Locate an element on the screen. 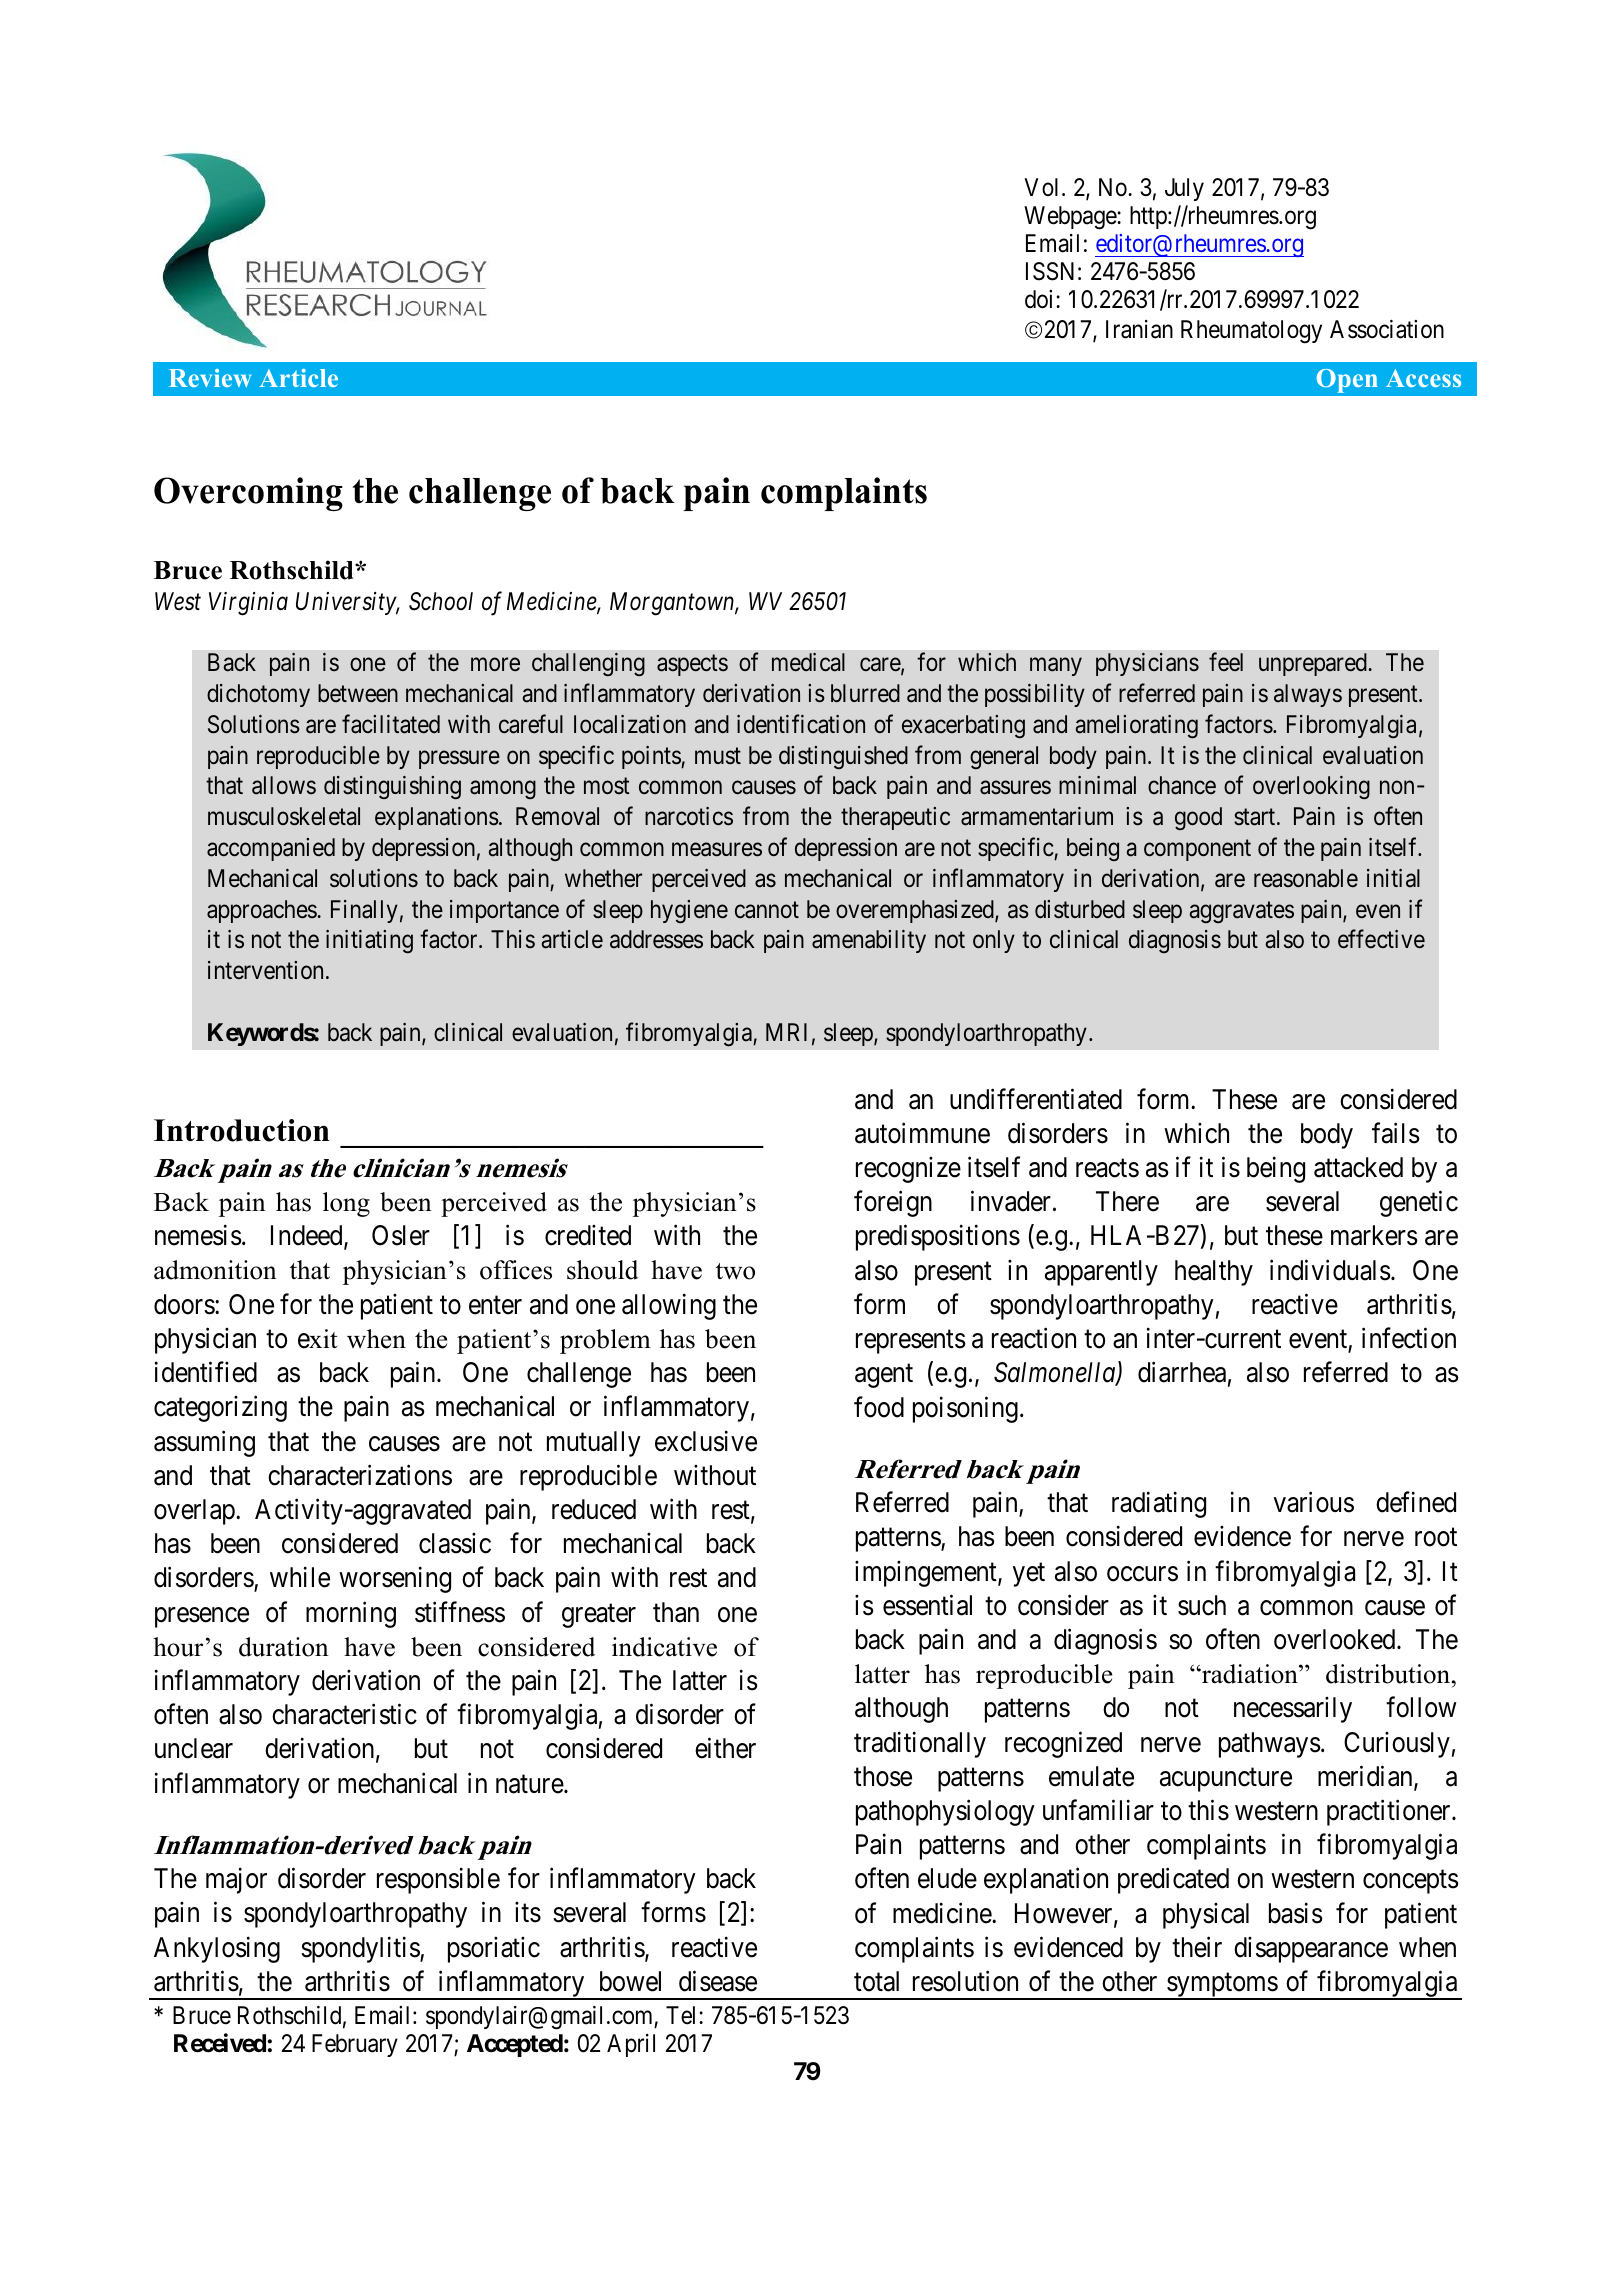  Rheumatology is located at coordinates (1251, 332).
